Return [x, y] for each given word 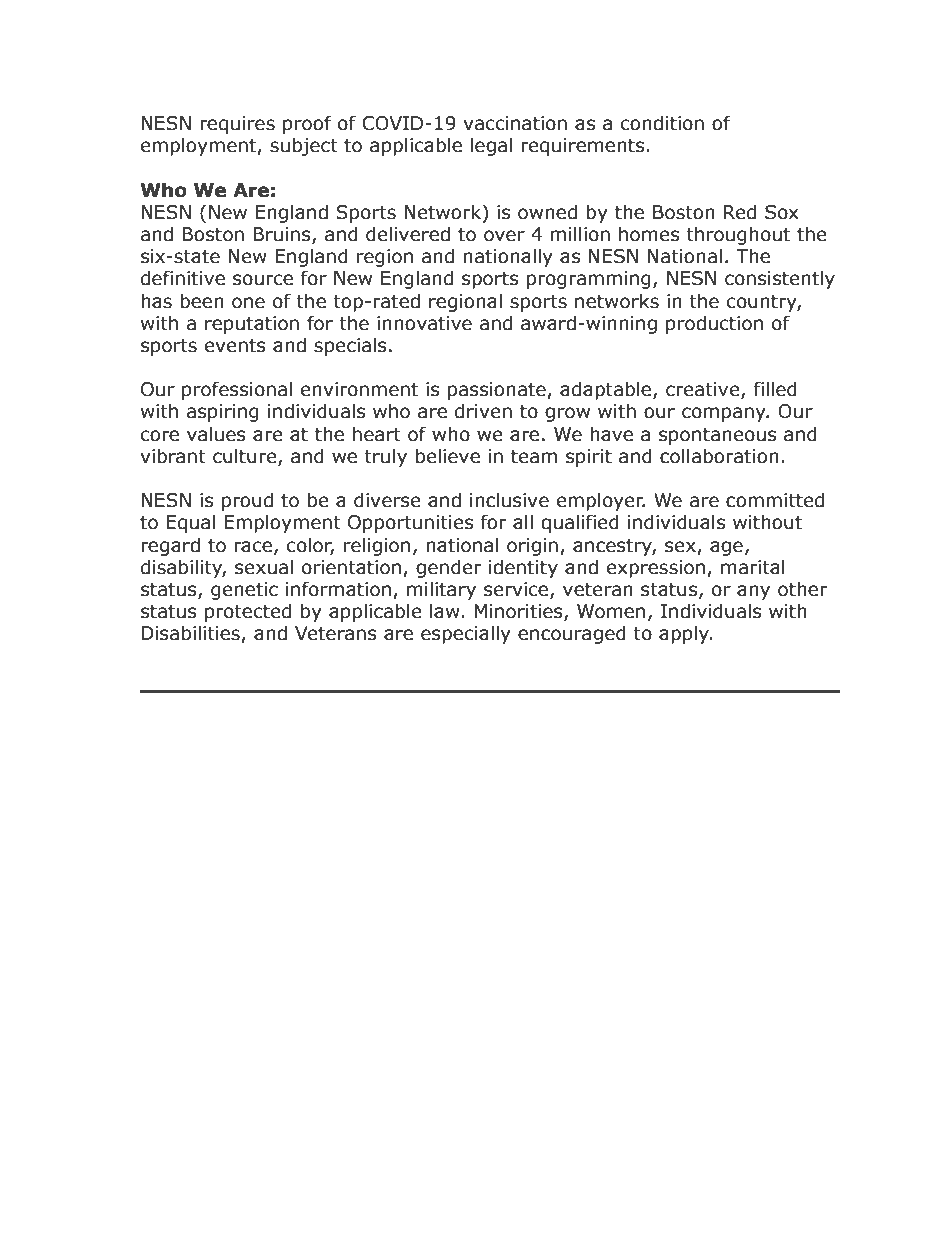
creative [704, 390]
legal [491, 146]
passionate [498, 391]
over [504, 236]
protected [248, 612]
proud [247, 501]
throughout [738, 235]
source [263, 280]
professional [237, 390]
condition [662, 123]
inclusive [509, 500]
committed [775, 500]
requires [237, 125]
